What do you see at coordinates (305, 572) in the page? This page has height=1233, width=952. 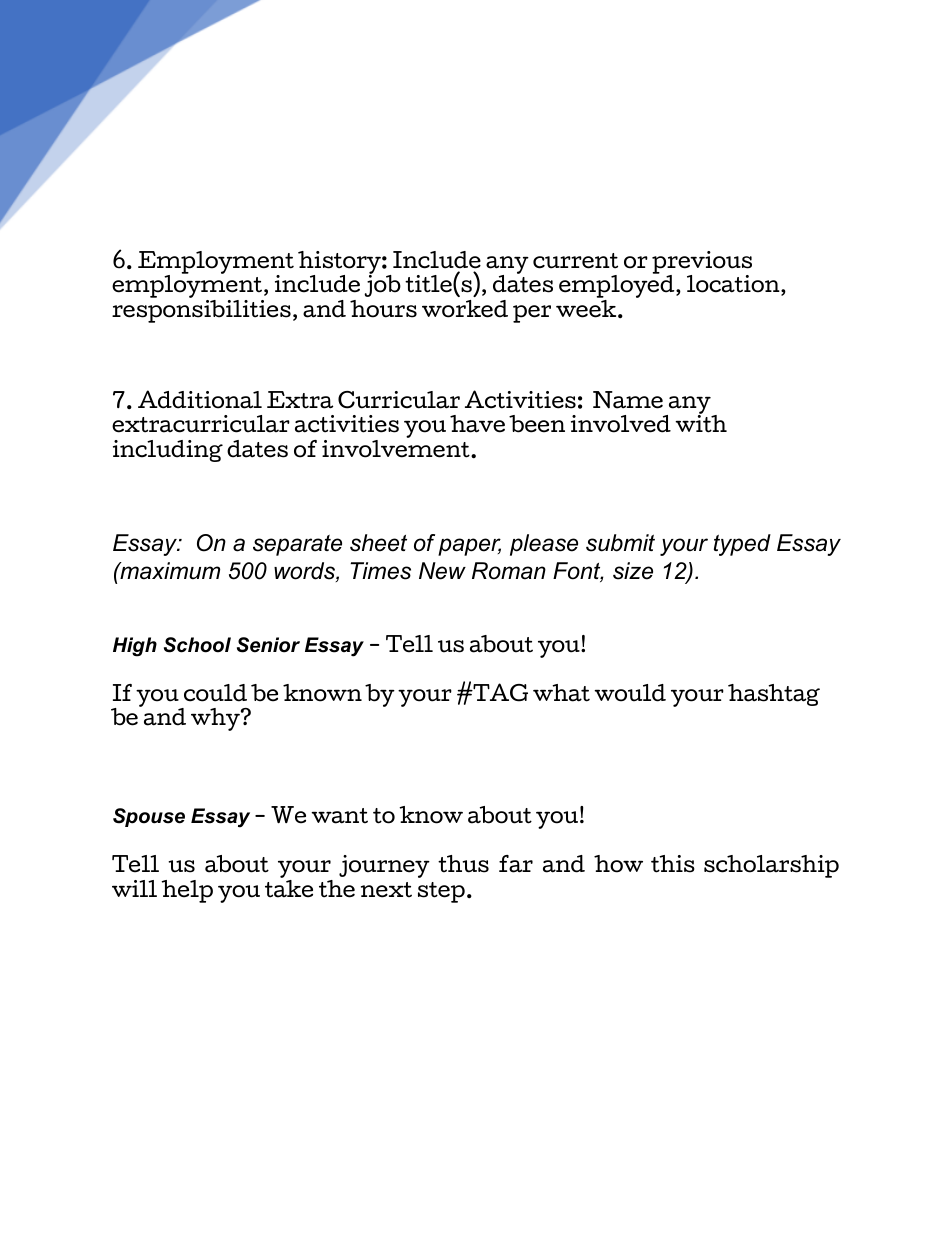 I see `words` at bounding box center [305, 572].
